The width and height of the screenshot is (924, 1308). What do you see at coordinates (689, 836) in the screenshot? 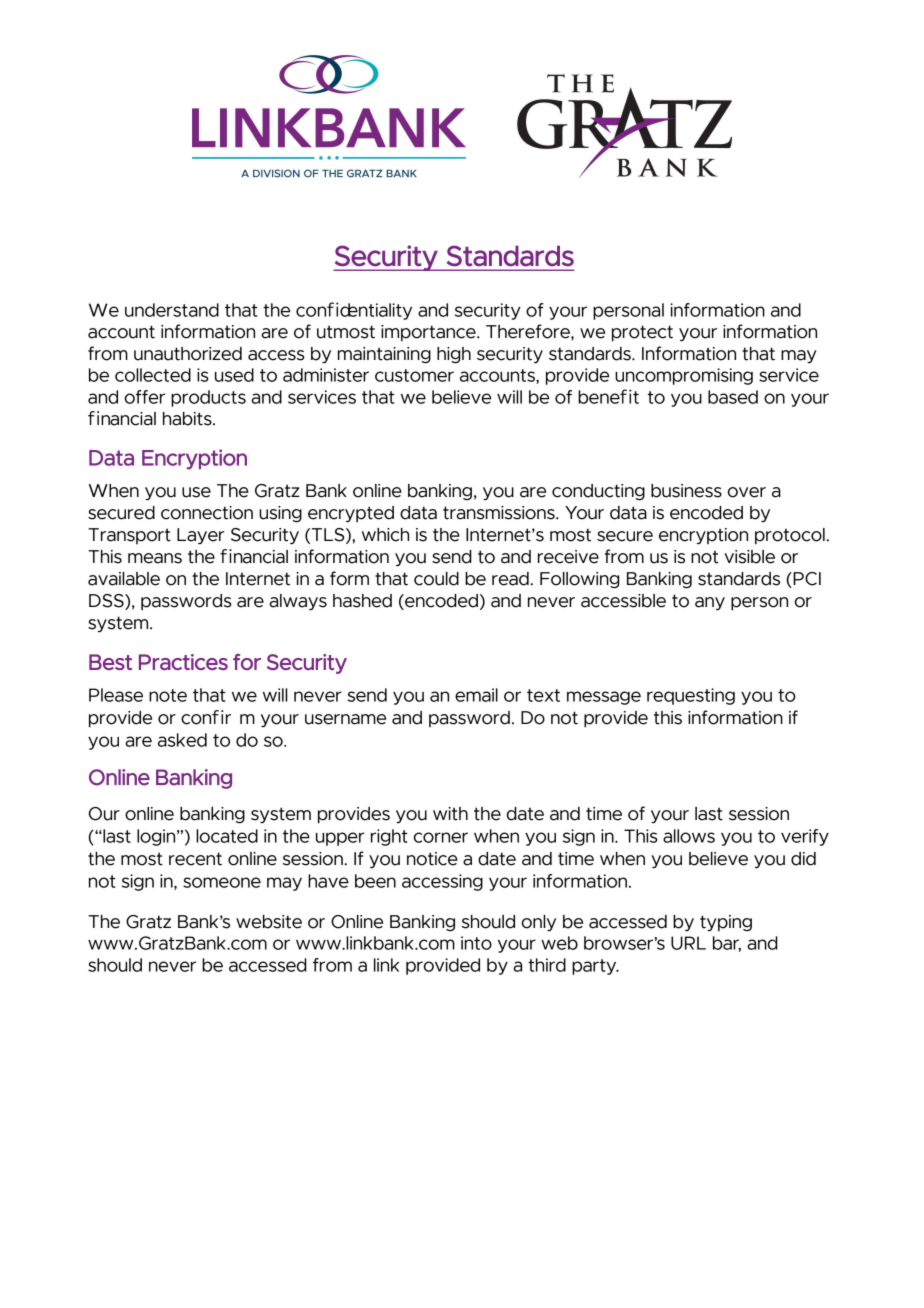
I see `allows` at bounding box center [689, 836].
